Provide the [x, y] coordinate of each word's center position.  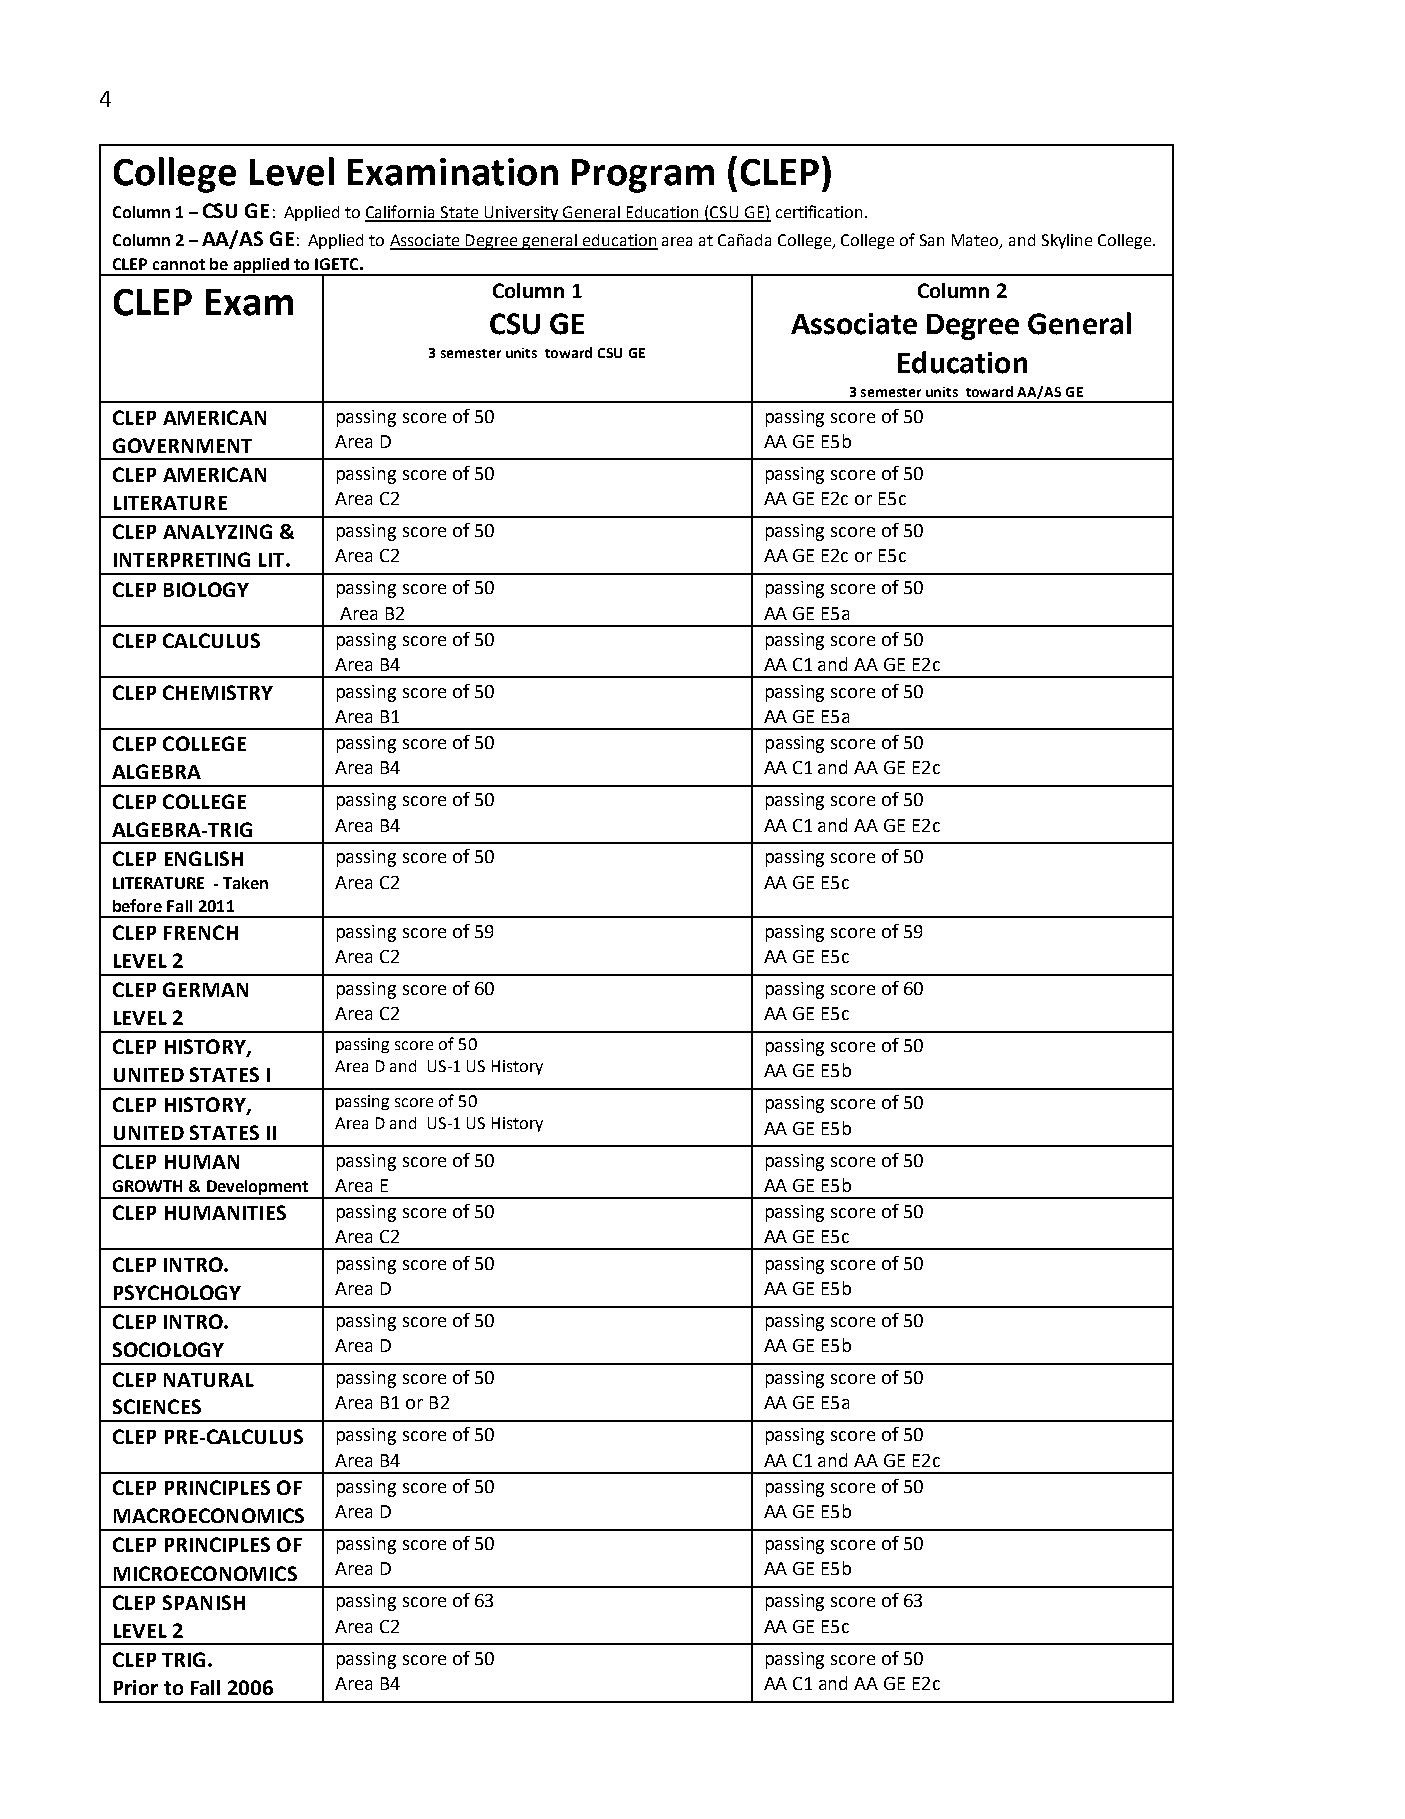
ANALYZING [217, 531]
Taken [245, 883]
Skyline [1067, 241]
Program [643, 176]
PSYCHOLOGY [177, 1292]
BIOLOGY [206, 589]
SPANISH [204, 1602]
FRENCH [201, 932]
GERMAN [205, 989]
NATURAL [209, 1380]
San [932, 240]
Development [257, 1189]
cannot [179, 264]
